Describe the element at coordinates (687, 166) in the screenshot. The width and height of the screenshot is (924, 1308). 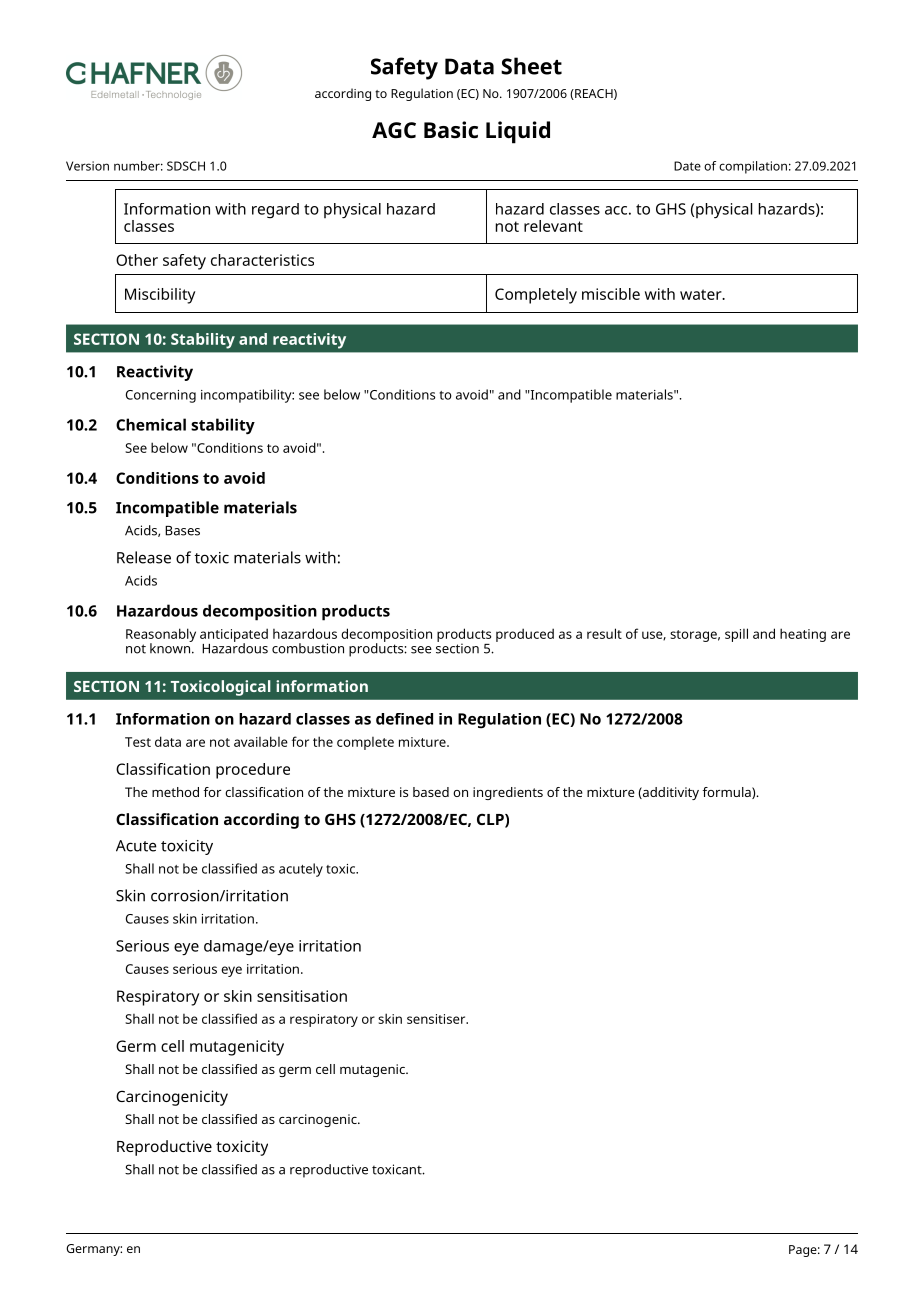
I see `Date` at that location.
